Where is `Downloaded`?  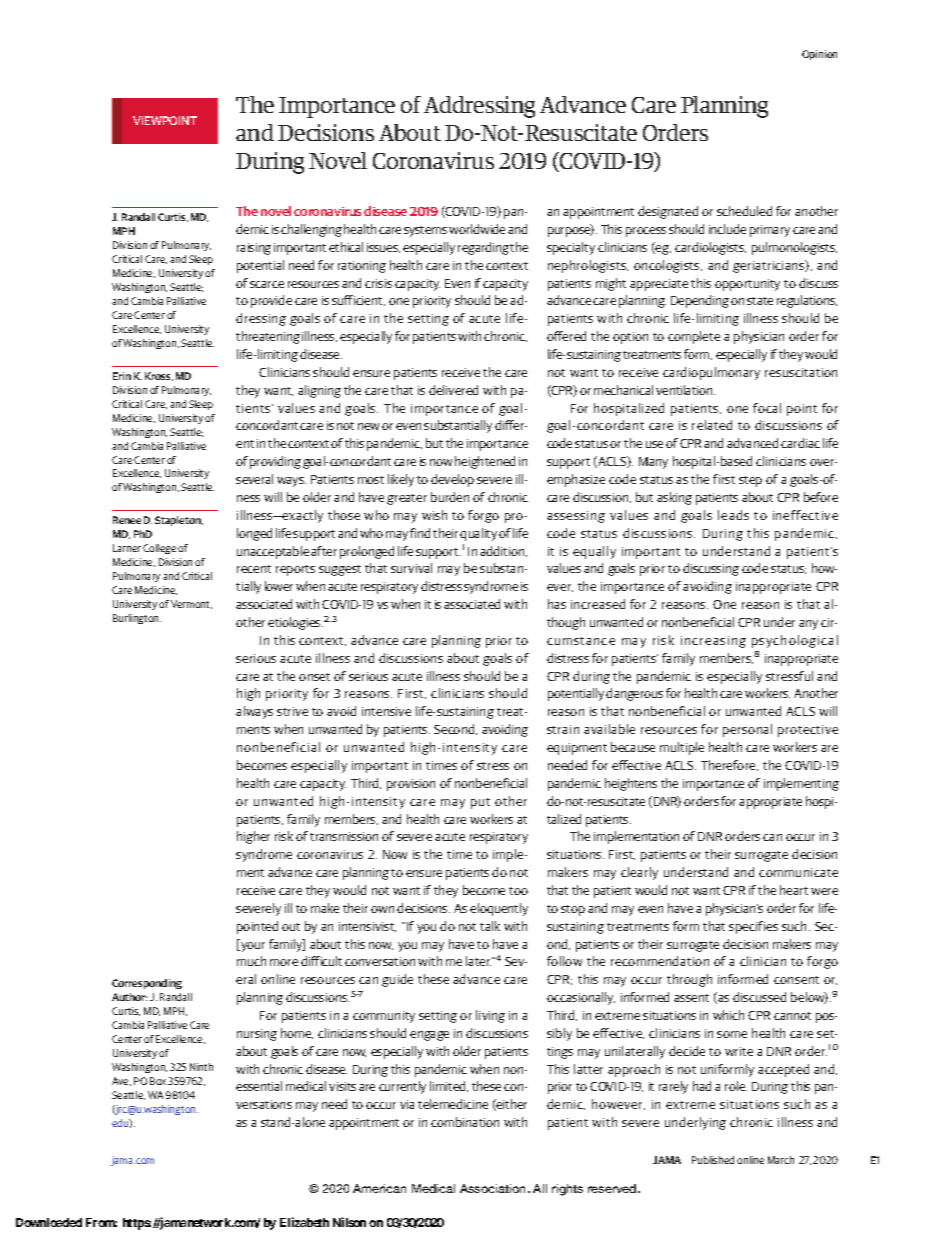 Downloaded is located at coordinates (49, 1222).
